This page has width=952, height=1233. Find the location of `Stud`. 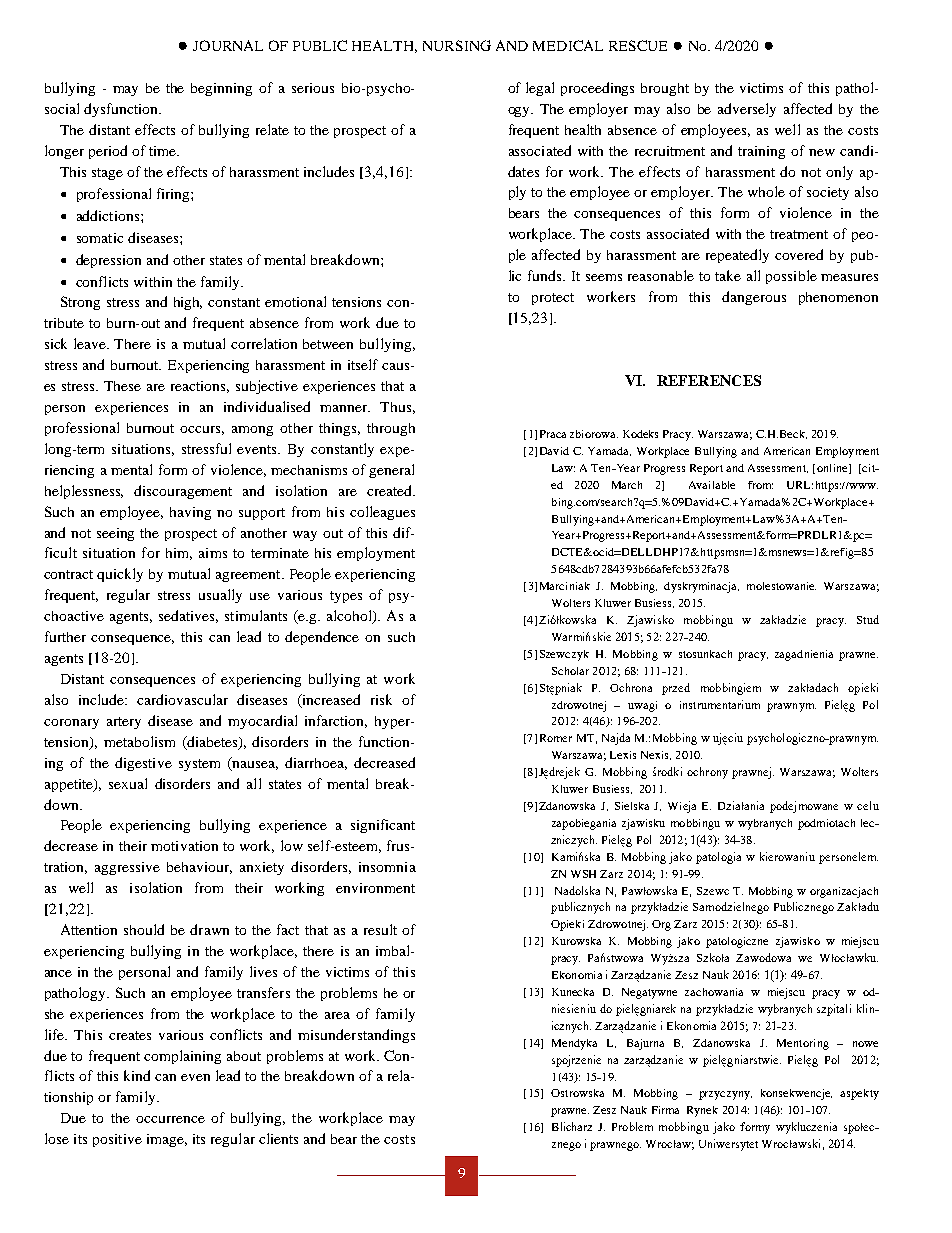

Stud is located at coordinates (868, 619).
